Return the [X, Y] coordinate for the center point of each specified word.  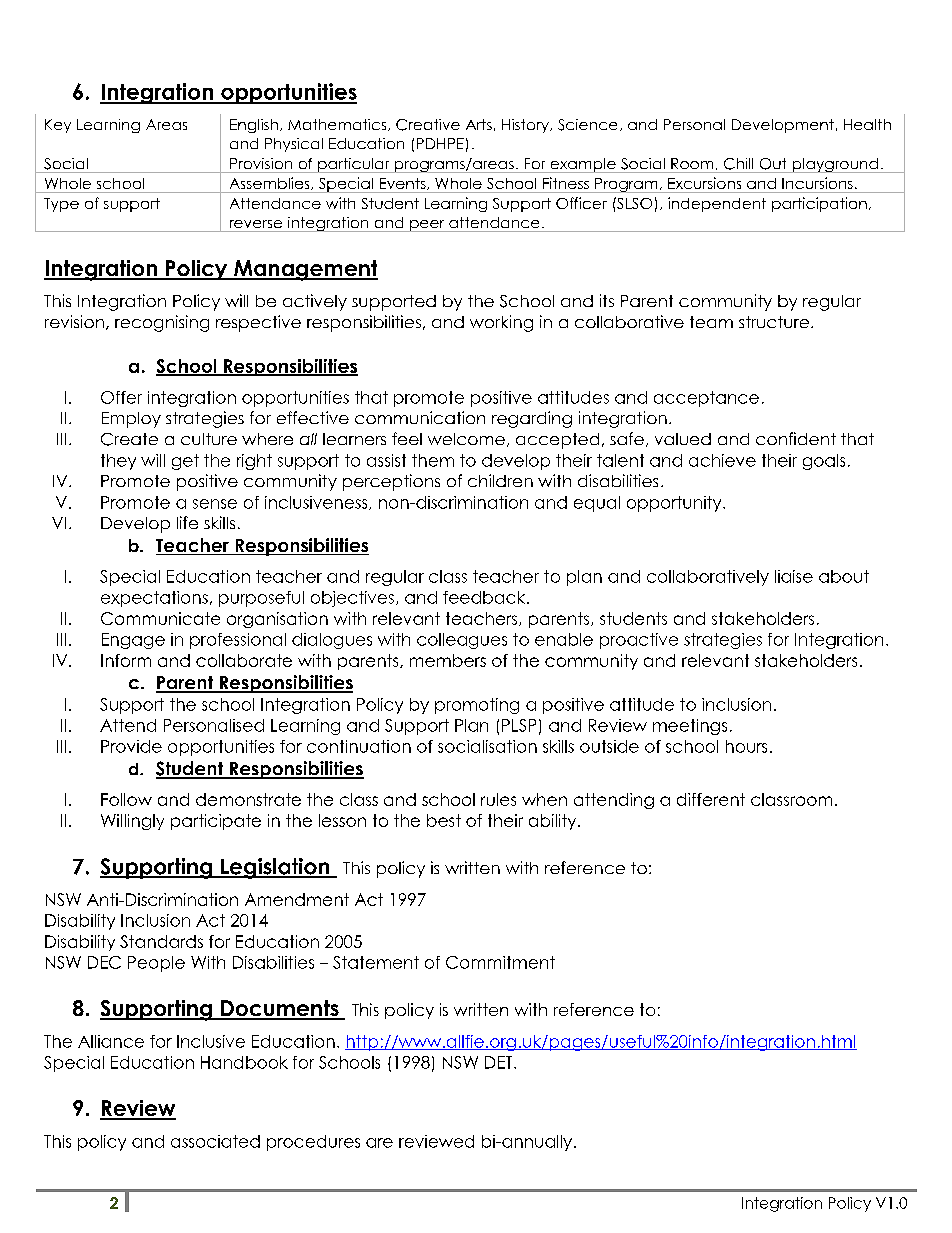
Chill [738, 164]
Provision [261, 163]
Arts [479, 124]
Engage [133, 641]
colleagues [462, 641]
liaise [794, 576]
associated [215, 1141]
